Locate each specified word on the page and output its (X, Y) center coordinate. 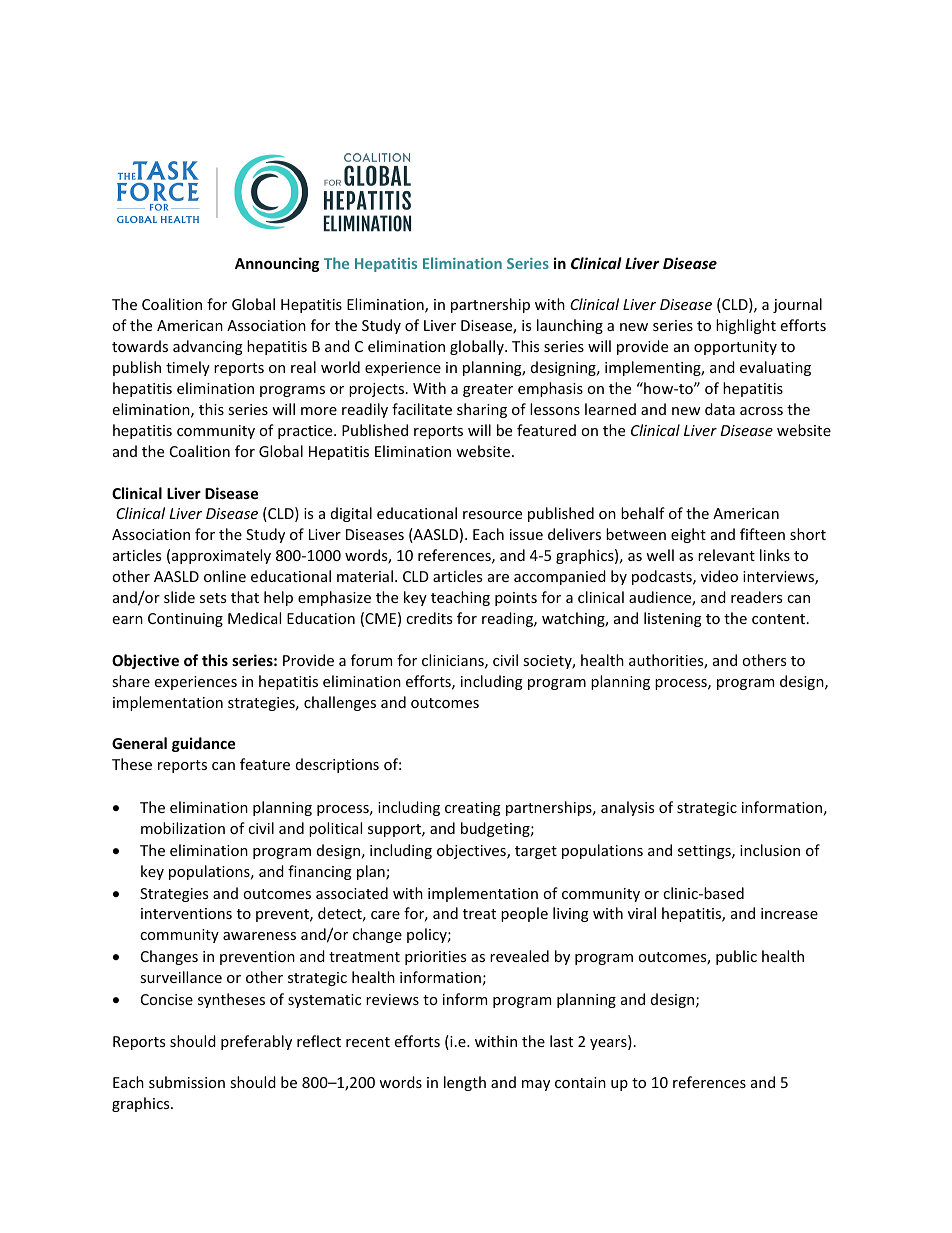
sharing (482, 410)
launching (570, 326)
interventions (186, 913)
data (720, 409)
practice (306, 432)
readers (756, 597)
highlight (746, 326)
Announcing (277, 264)
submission (187, 1082)
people (524, 914)
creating (473, 809)
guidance (203, 744)
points (516, 599)
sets (213, 598)
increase (789, 913)
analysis (627, 808)
